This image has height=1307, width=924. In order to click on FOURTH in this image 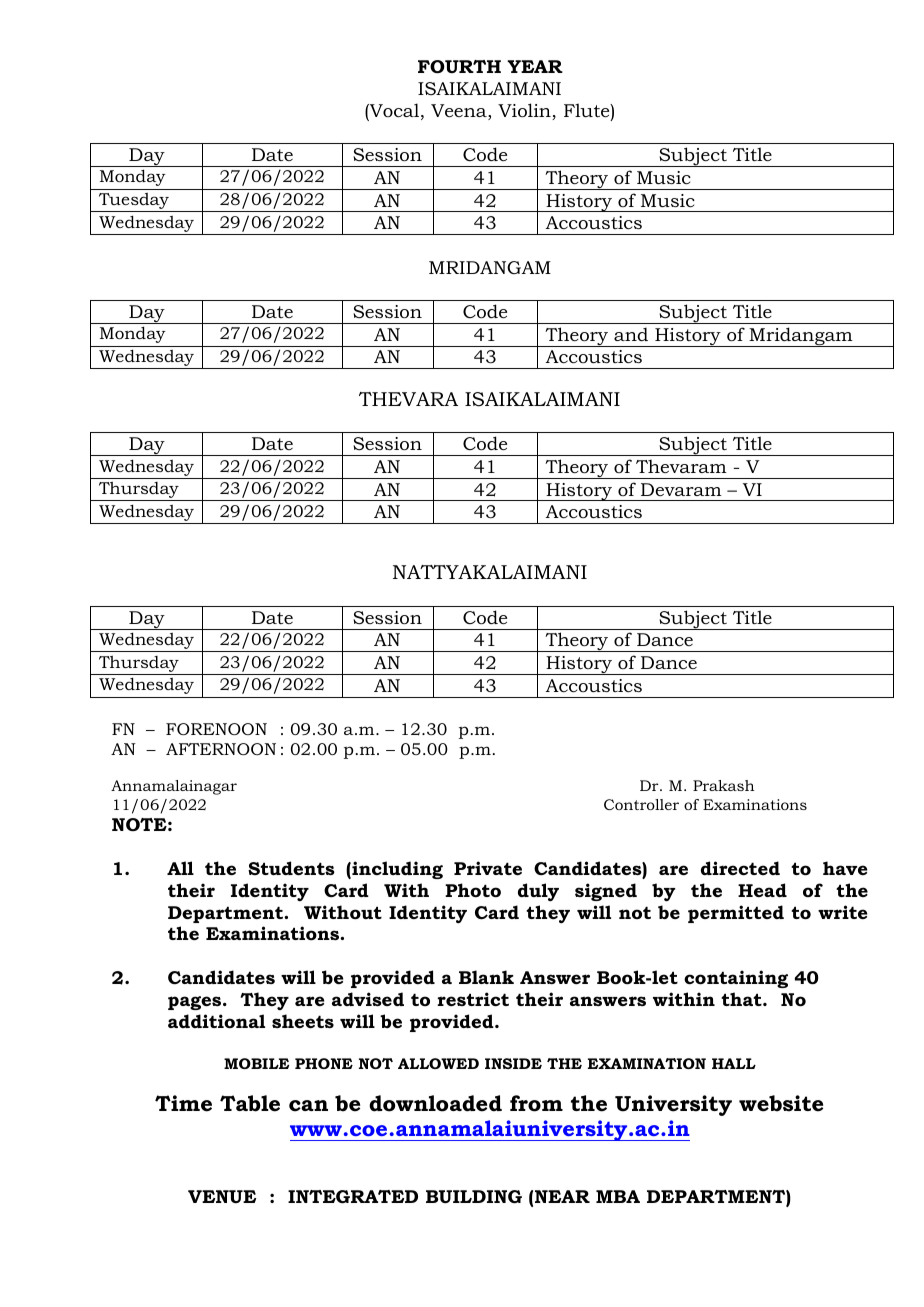, I will do `click(459, 67)`.
